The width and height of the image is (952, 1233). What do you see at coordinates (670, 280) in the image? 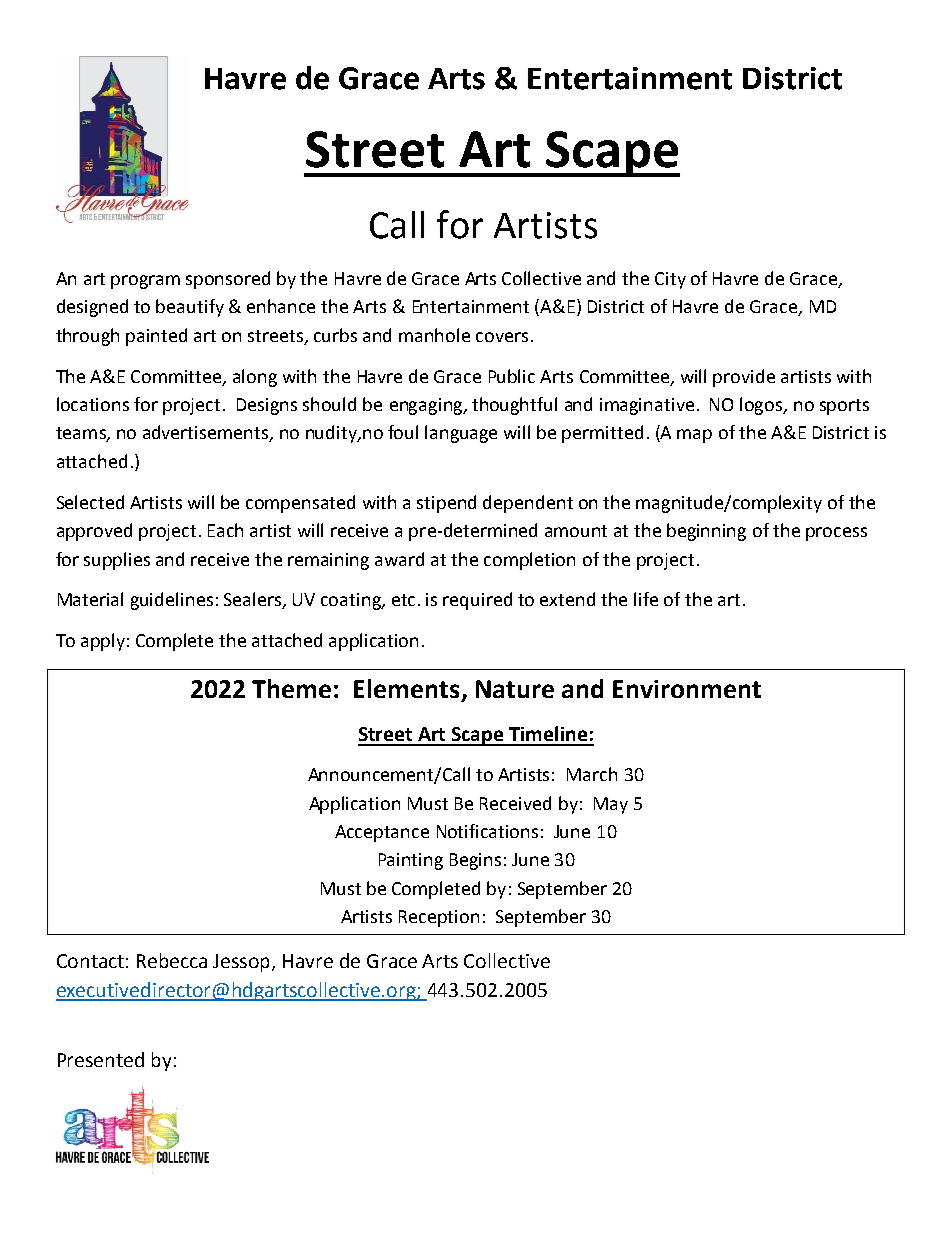
I see `City` at bounding box center [670, 280].
